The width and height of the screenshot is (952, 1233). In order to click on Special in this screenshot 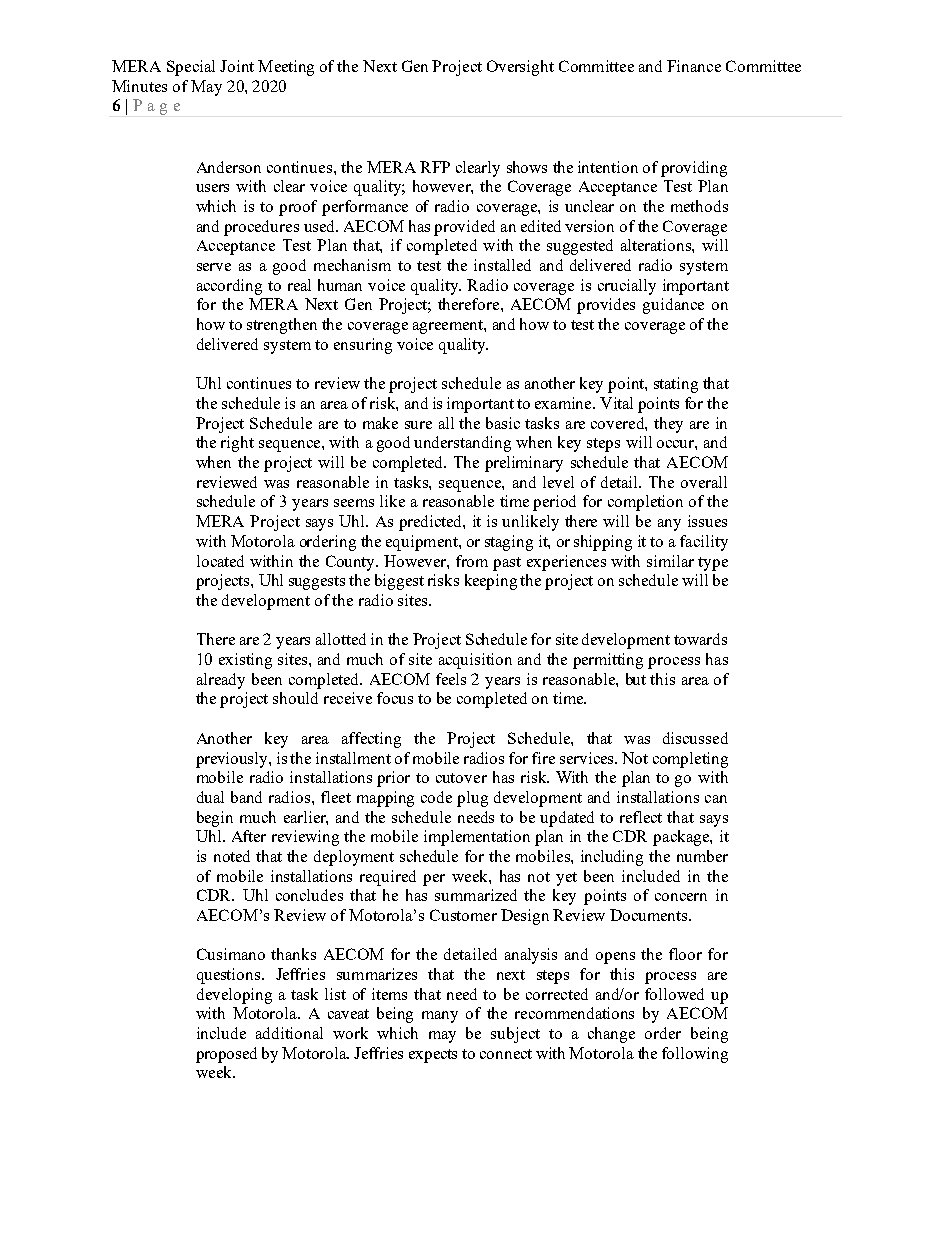, I will do `click(191, 68)`.
